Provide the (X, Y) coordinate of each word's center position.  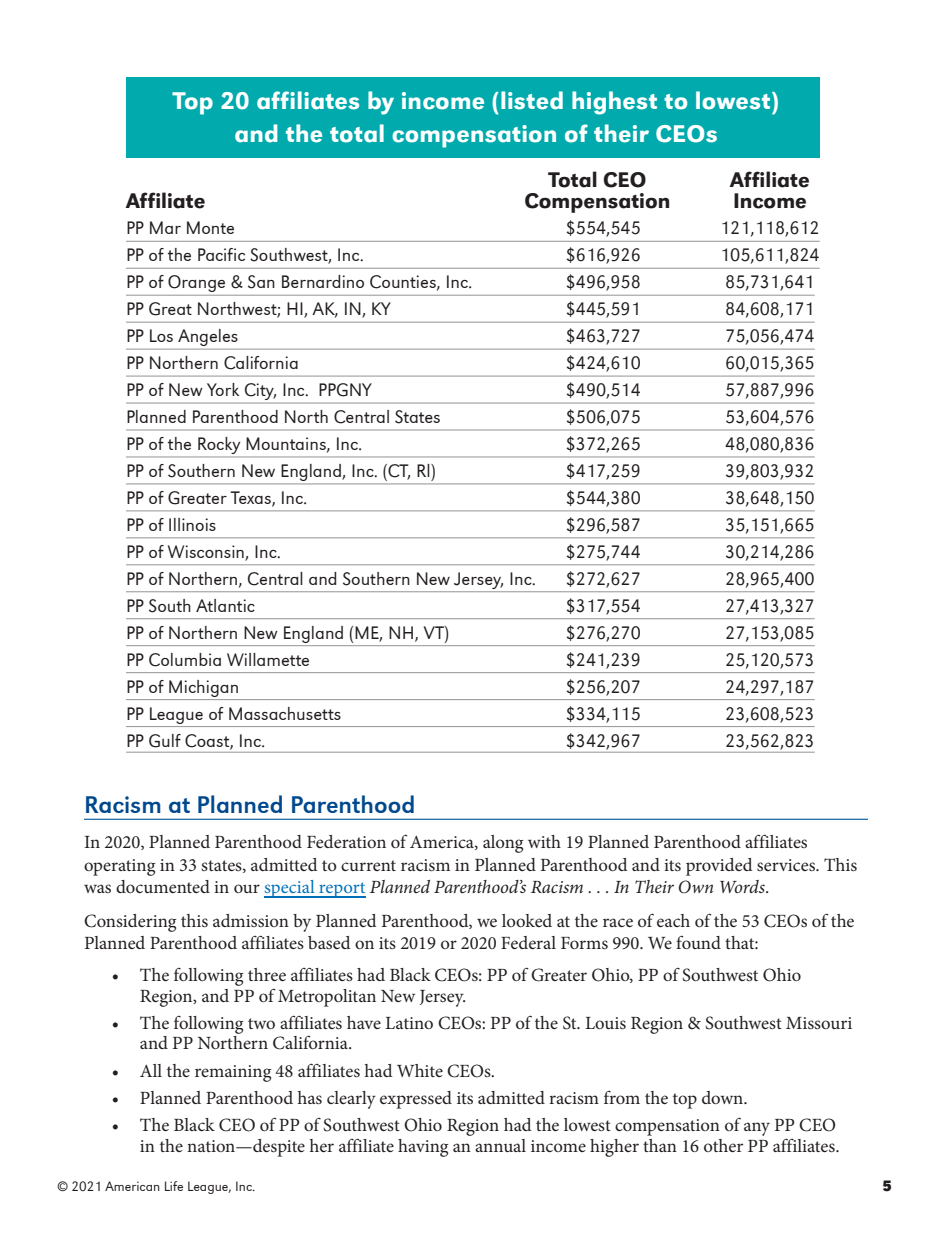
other (723, 1145)
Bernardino (323, 281)
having (423, 1148)
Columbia (185, 660)
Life (174, 1186)
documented (163, 886)
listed (532, 100)
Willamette (268, 659)
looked (527, 920)
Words (743, 886)
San (261, 282)
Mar (165, 227)
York (223, 389)
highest (614, 103)
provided (719, 867)
